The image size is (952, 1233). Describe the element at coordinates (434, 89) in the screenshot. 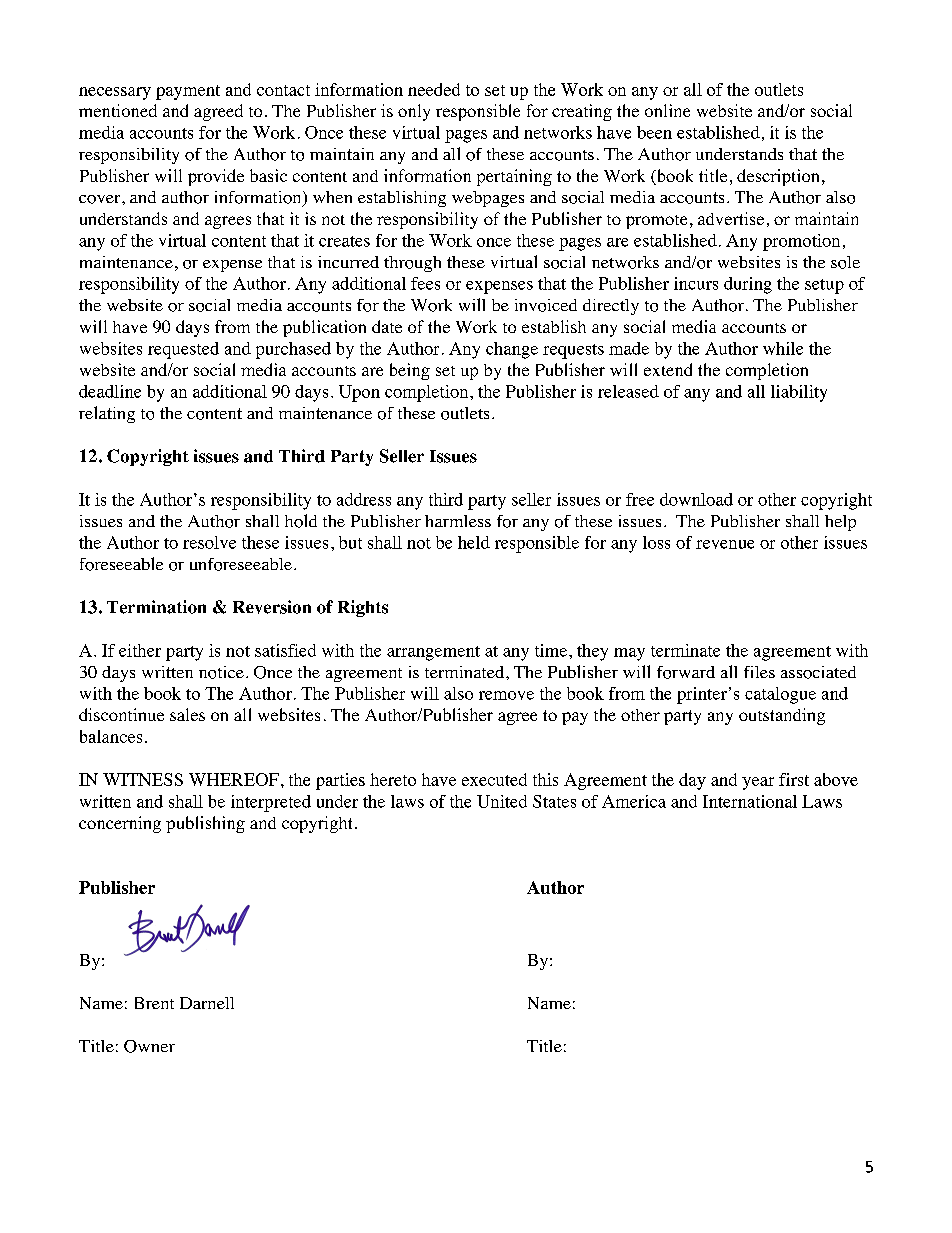

I see `needed` at that location.
